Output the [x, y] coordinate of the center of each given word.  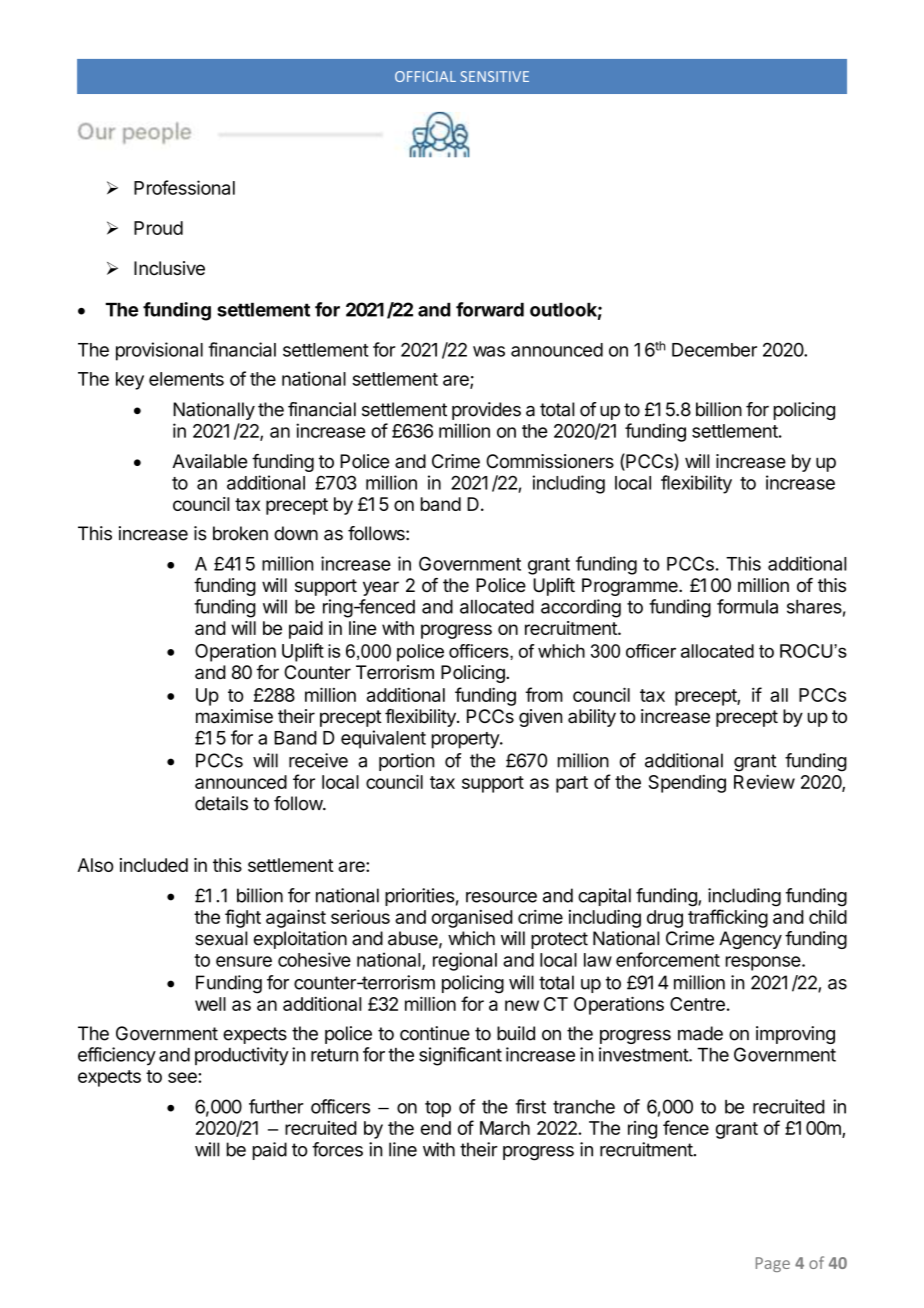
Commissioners [550, 461]
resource [501, 897]
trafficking [728, 918]
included [154, 865]
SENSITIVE [494, 76]
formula [747, 606]
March [505, 1128]
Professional [184, 187]
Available [209, 461]
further [276, 1106]
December [714, 350]
